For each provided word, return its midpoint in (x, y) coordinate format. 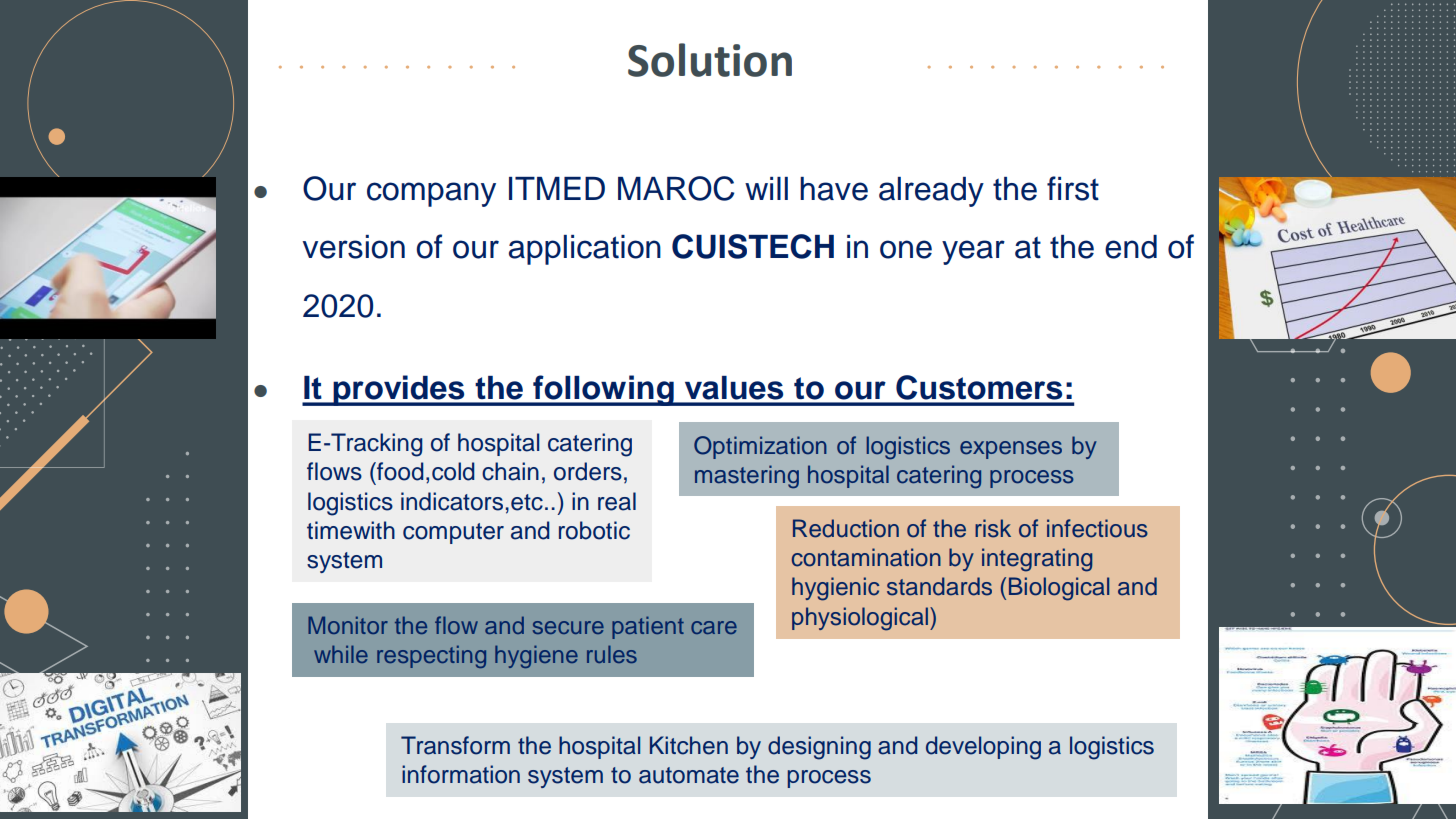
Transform (455, 745)
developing (983, 748)
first (1073, 188)
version (353, 247)
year (973, 252)
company (431, 194)
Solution (710, 60)
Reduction (846, 528)
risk (993, 528)
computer (453, 533)
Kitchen (689, 745)
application (585, 250)
